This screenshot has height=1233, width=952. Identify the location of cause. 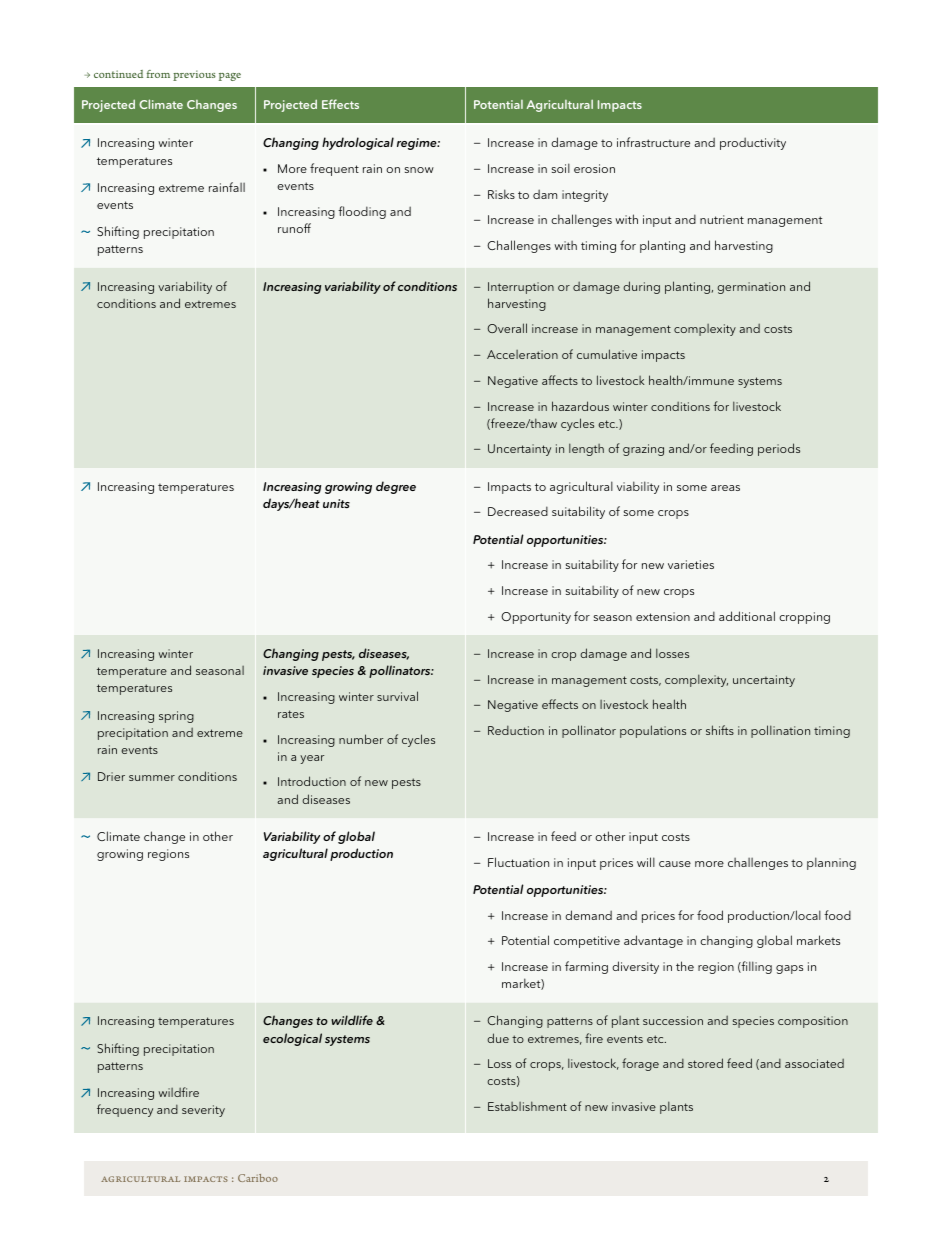
(675, 864).
